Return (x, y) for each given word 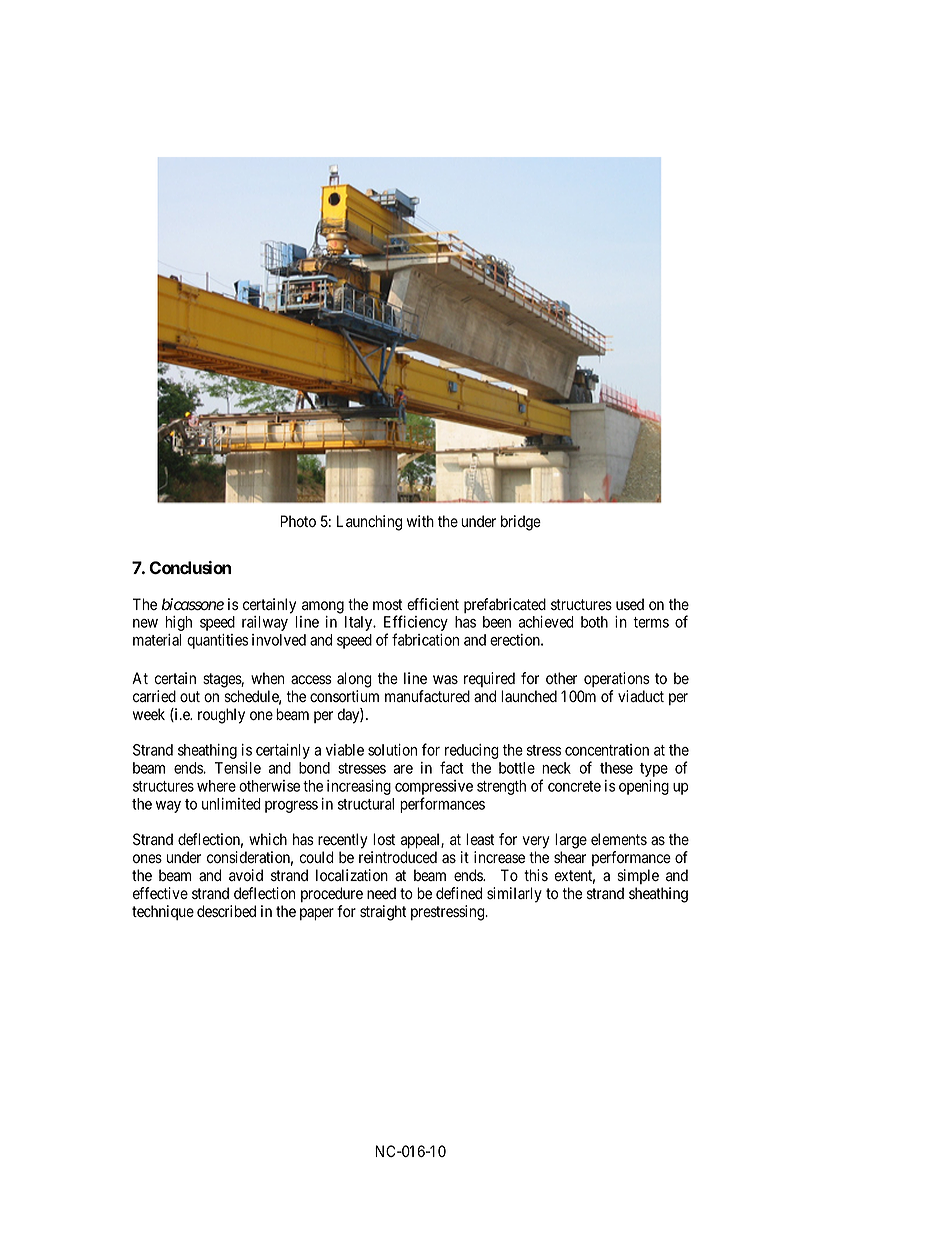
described (226, 911)
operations (617, 679)
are (403, 769)
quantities (217, 641)
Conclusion (190, 567)
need (381, 893)
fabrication (425, 639)
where (216, 786)
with (420, 521)
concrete (574, 786)
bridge (521, 523)
